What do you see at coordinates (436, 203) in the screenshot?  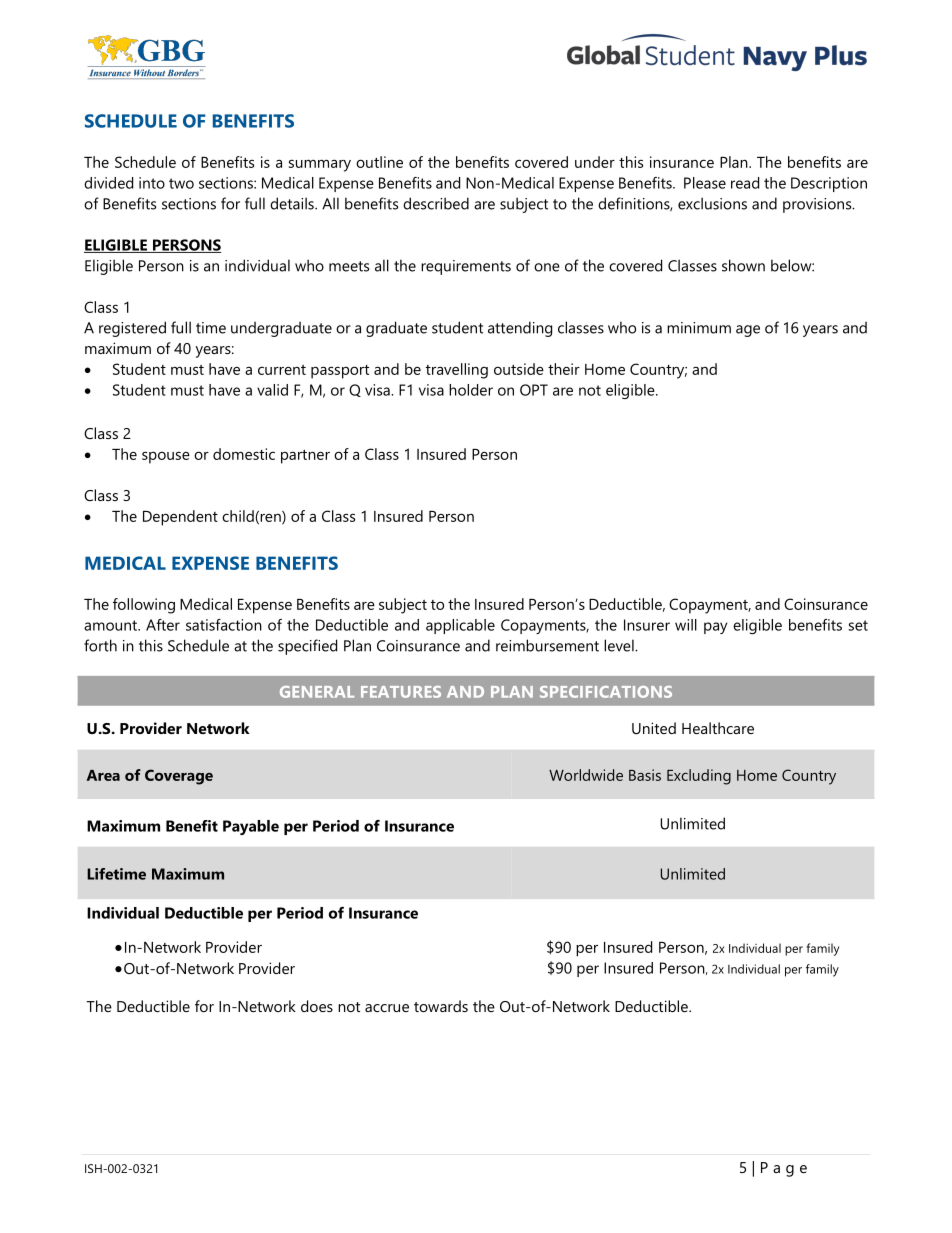 I see `described` at bounding box center [436, 203].
